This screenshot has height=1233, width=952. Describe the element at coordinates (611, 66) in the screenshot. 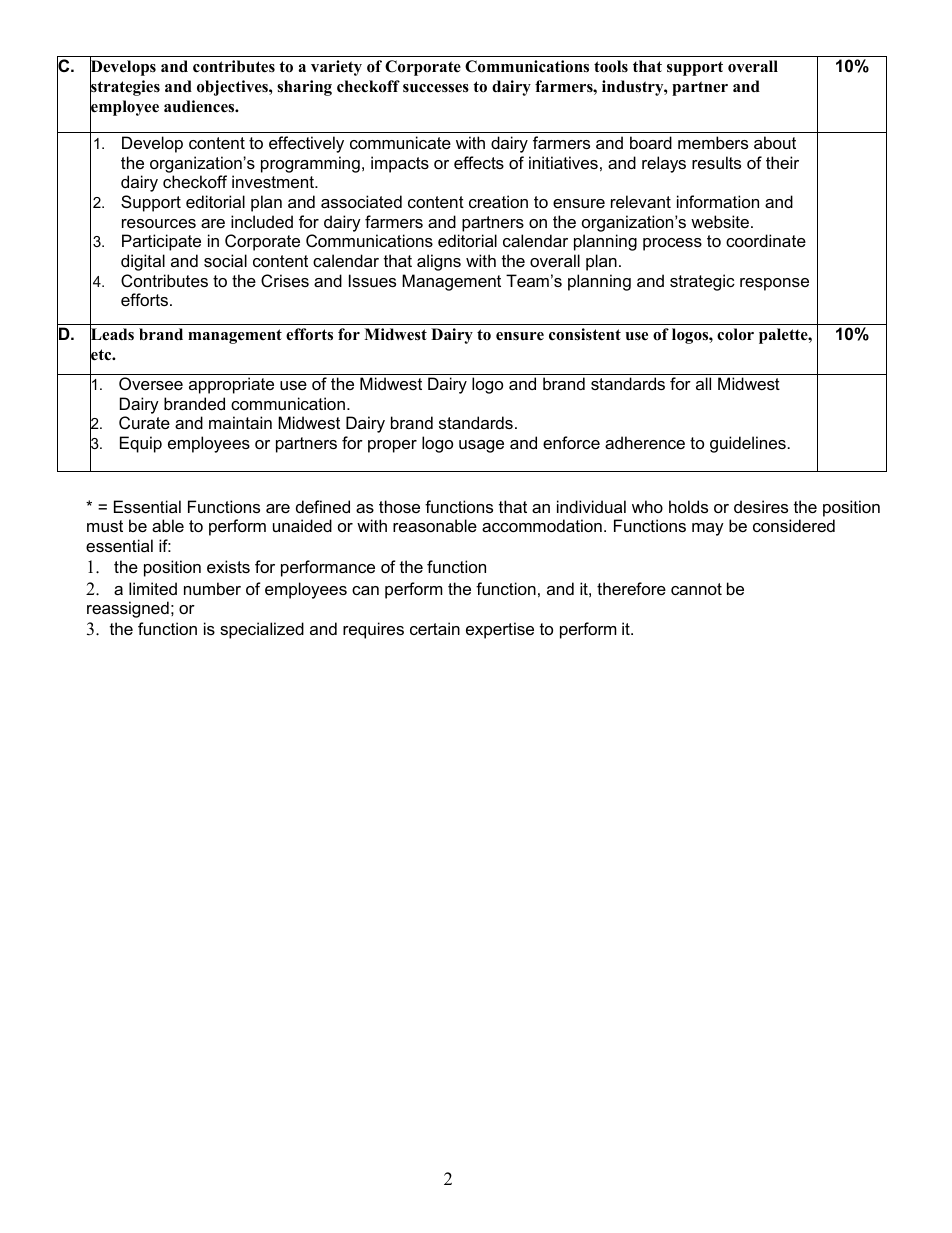

I see `tools` at that location.
